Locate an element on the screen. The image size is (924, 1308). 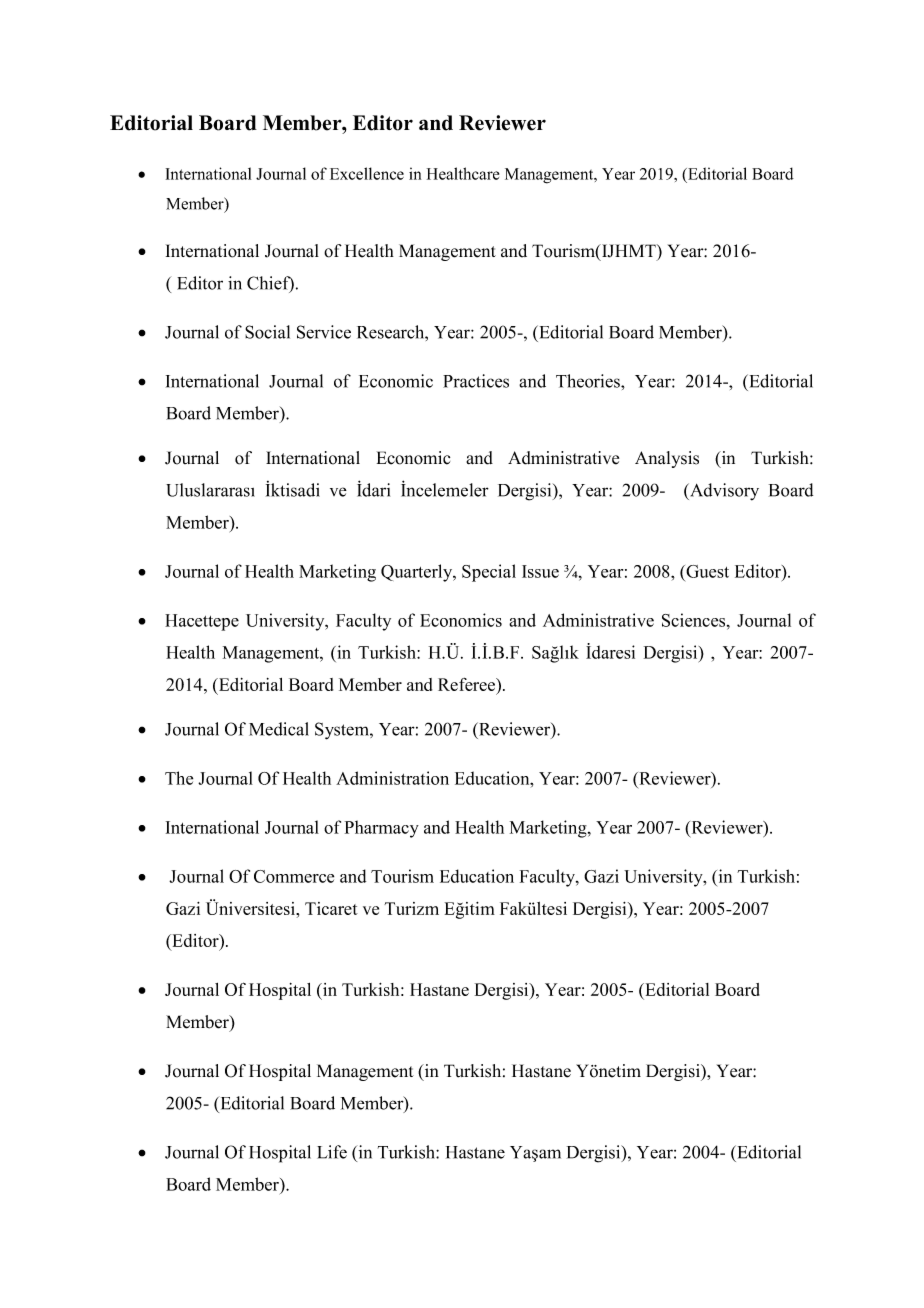
Administration is located at coordinates (392, 778).
